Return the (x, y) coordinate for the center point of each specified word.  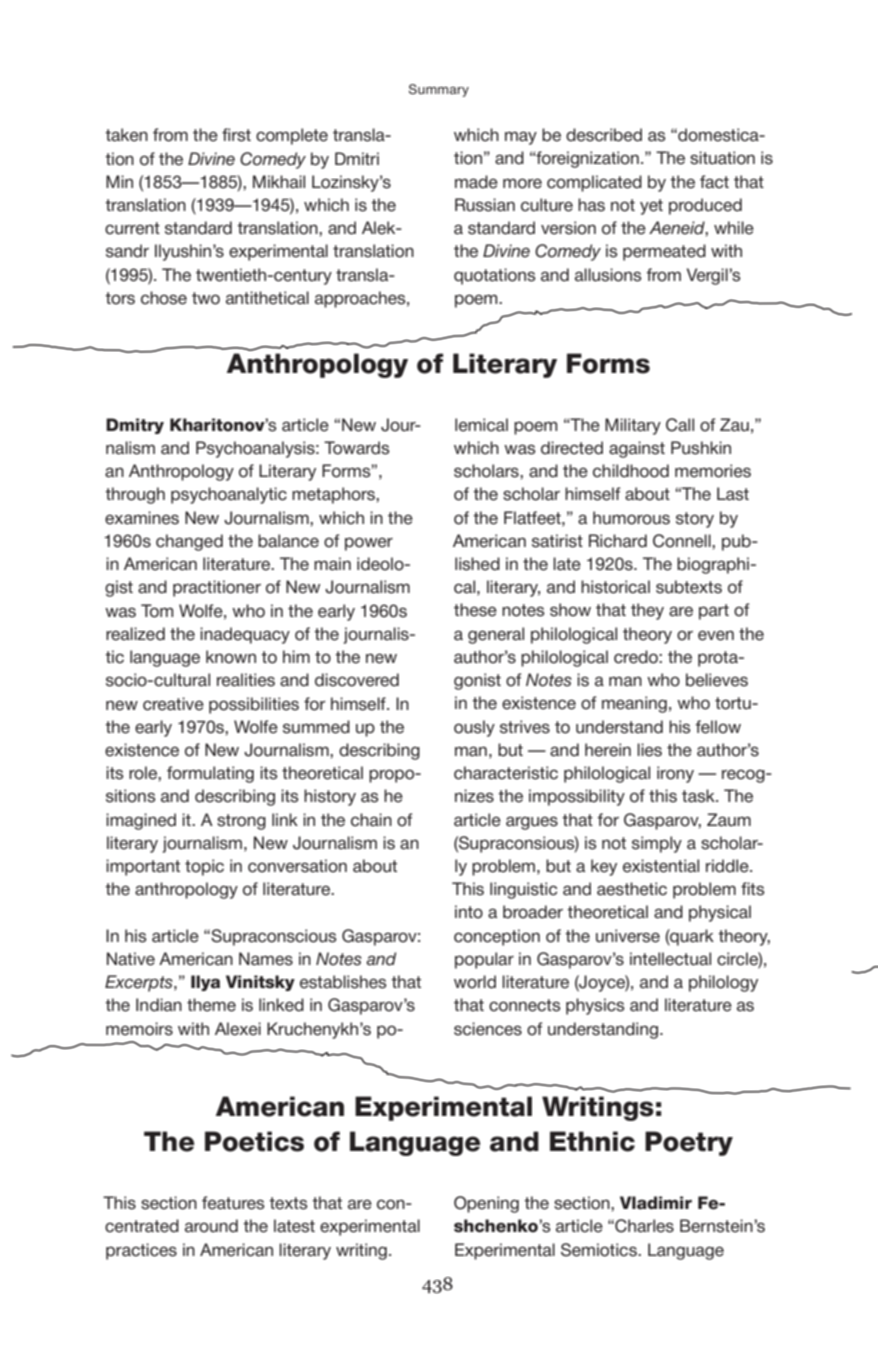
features (233, 1203)
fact (714, 182)
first (236, 135)
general (496, 635)
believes (717, 680)
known (231, 657)
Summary (439, 90)
